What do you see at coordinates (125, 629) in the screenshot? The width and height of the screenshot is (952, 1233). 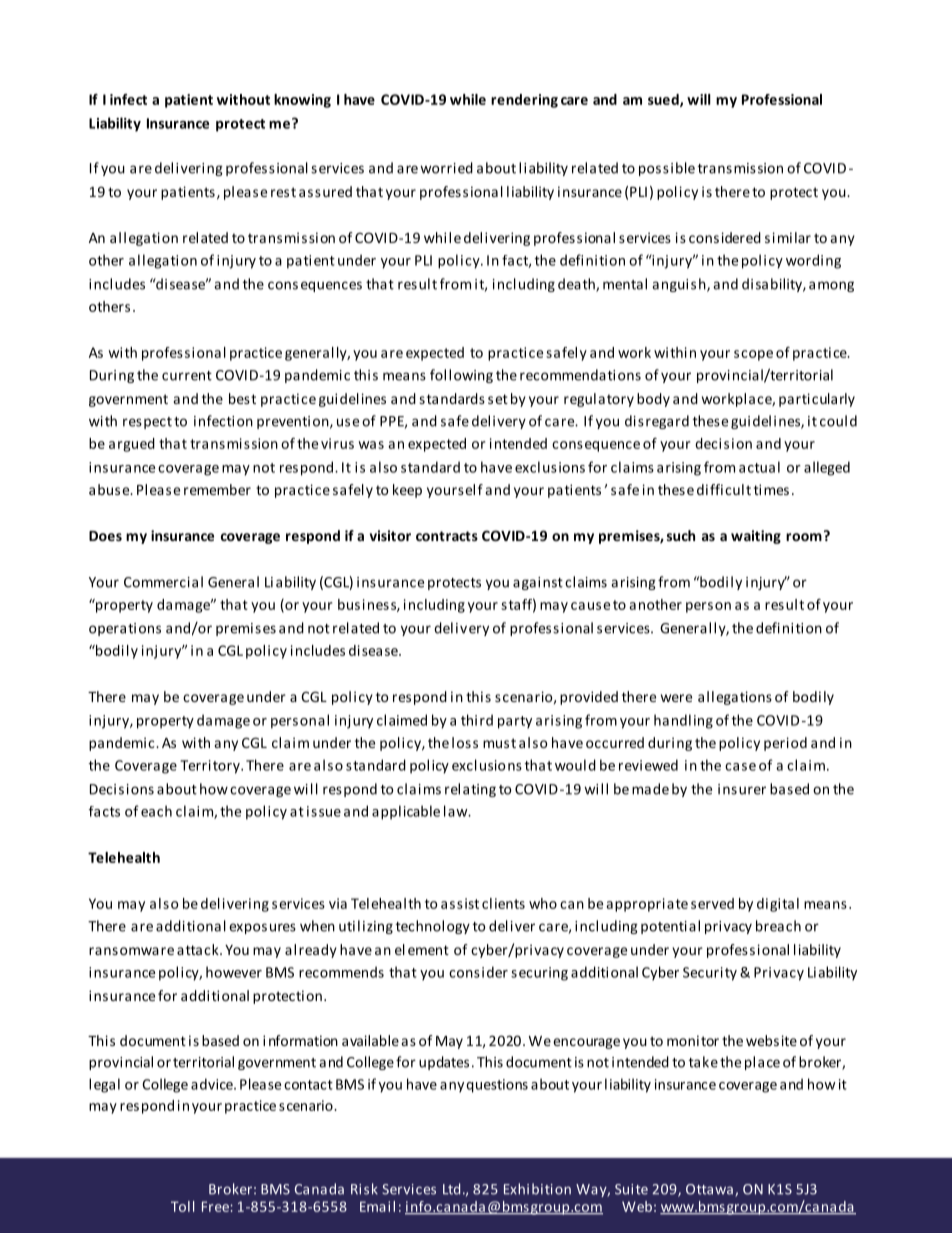 I see `operations` at bounding box center [125, 629].
